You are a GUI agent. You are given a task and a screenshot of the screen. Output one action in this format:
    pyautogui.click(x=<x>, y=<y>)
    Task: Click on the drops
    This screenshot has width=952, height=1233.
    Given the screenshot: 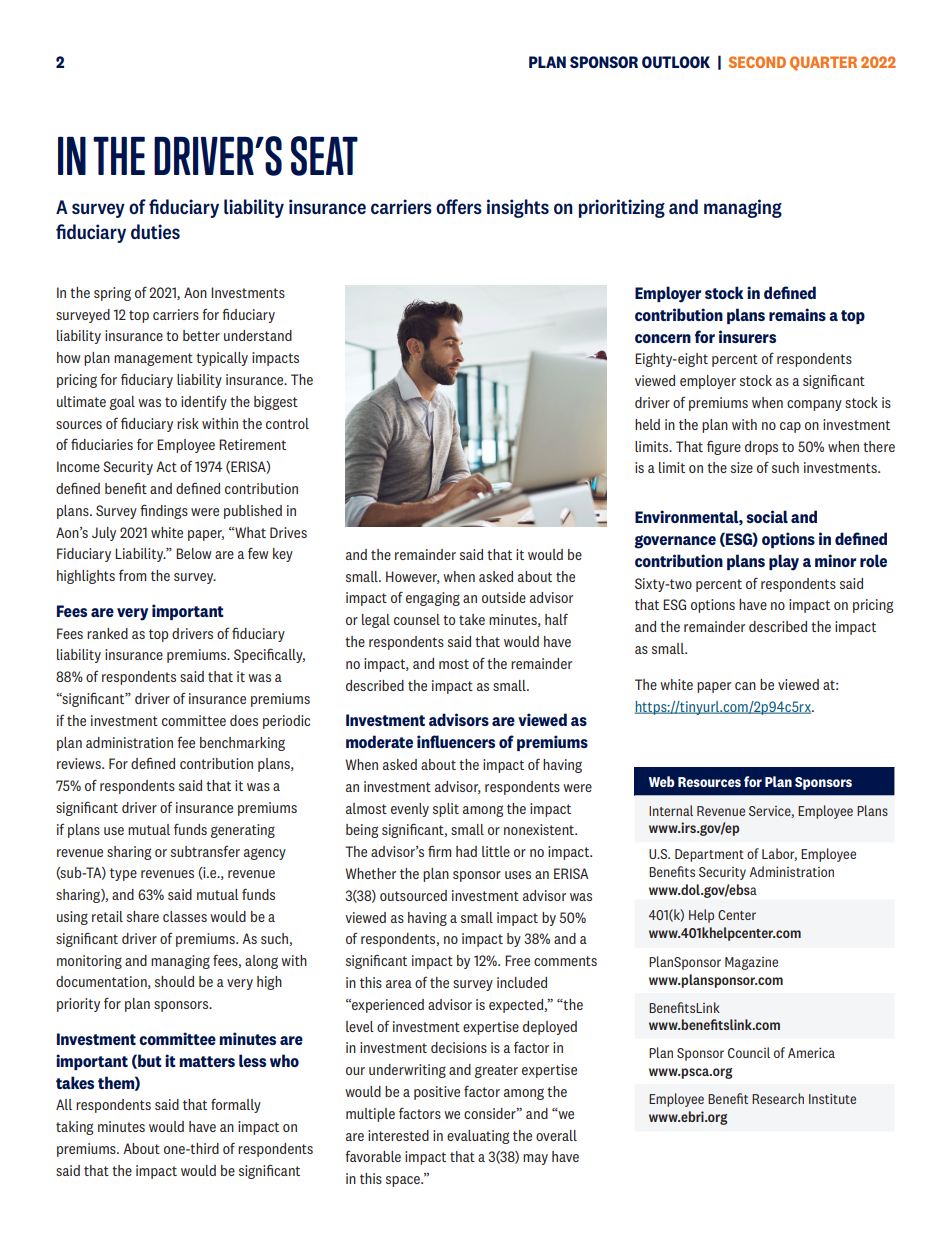 What is the action you would take?
    pyautogui.click(x=761, y=448)
